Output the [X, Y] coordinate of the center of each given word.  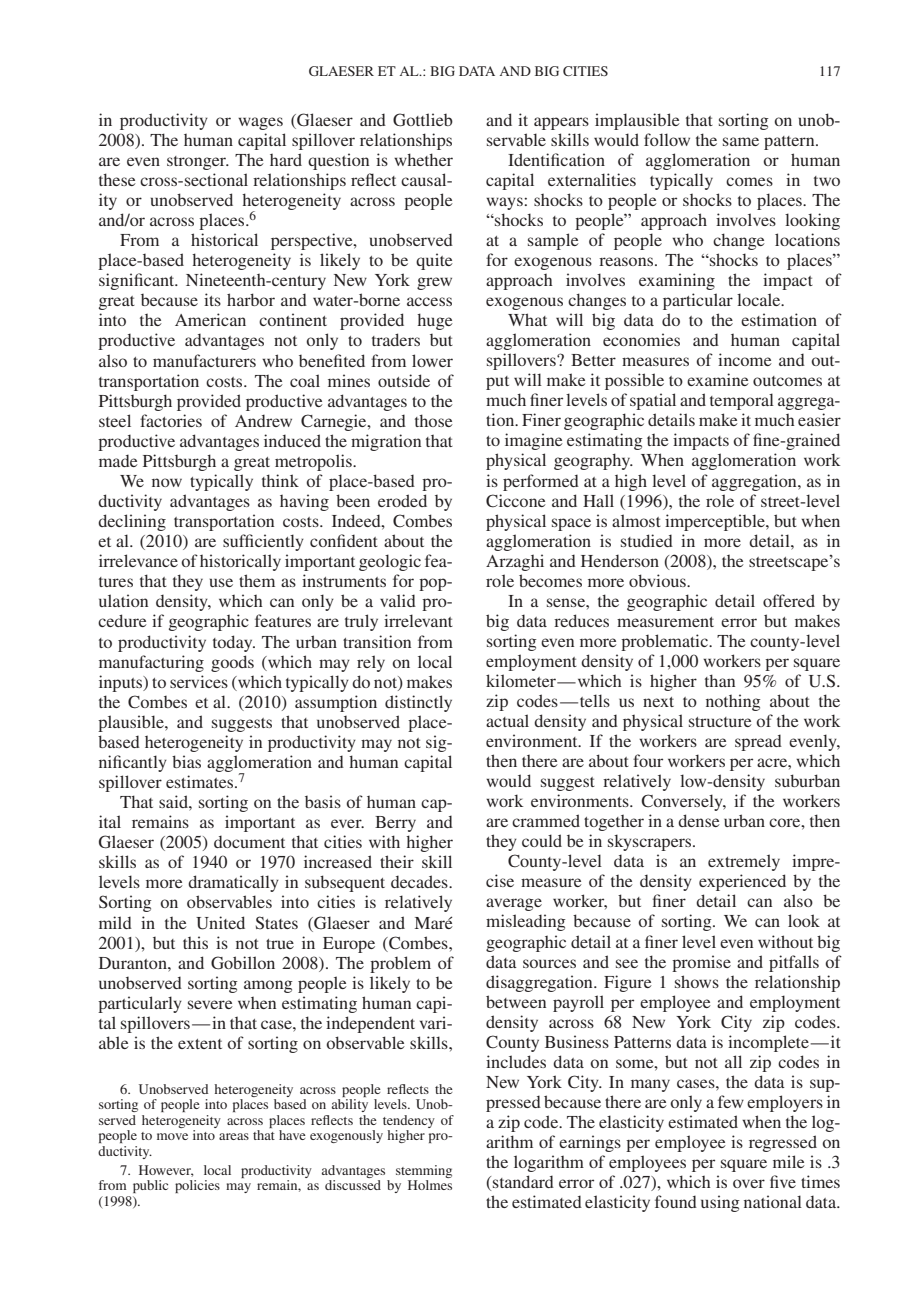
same [741, 141]
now [167, 482]
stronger [198, 163]
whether [423, 159]
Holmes [430, 1185]
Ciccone [516, 501]
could [542, 840]
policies [197, 1186]
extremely [744, 862]
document [249, 841]
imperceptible [716, 522]
